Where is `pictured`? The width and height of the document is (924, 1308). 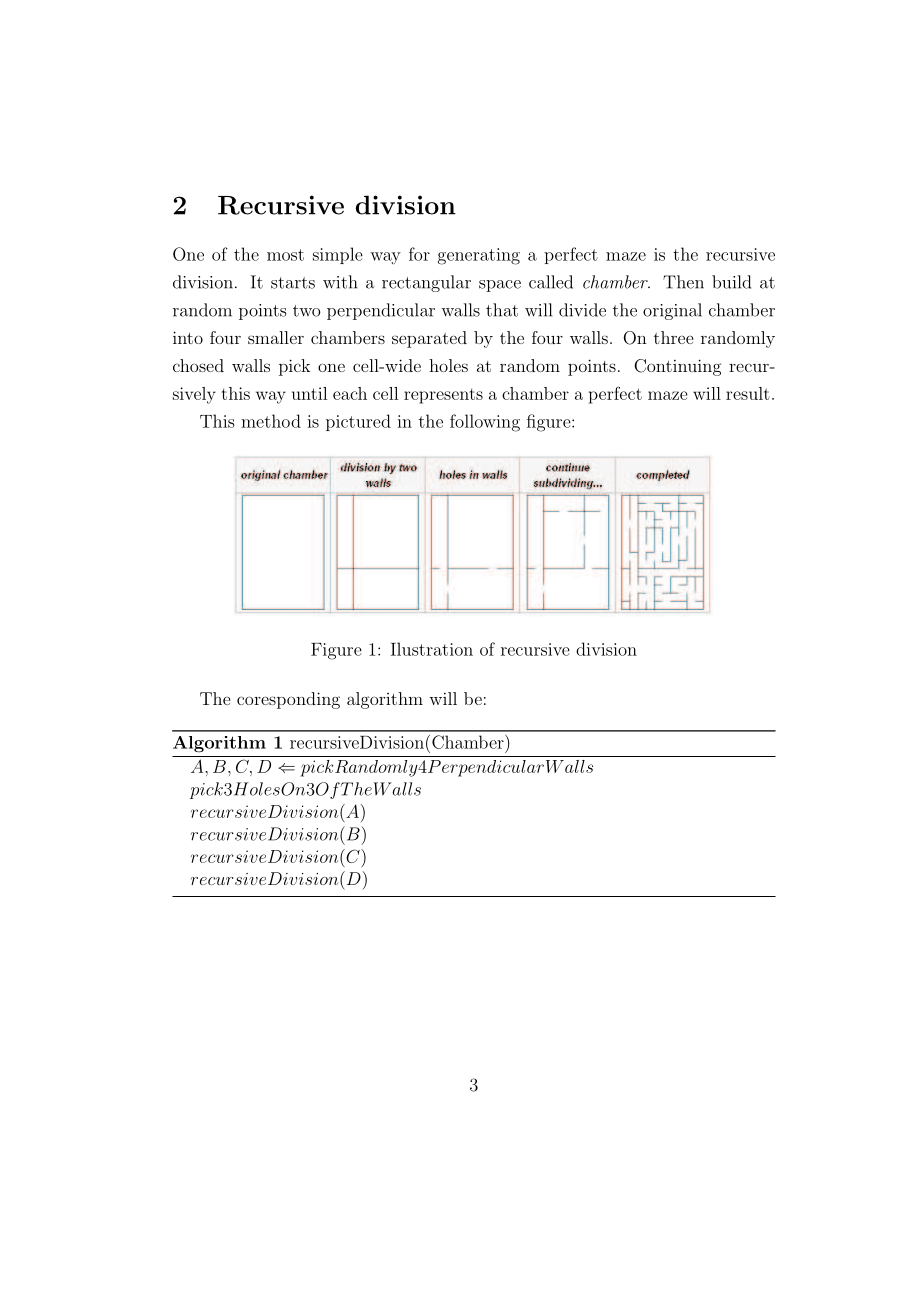 pictured is located at coordinates (358, 422).
